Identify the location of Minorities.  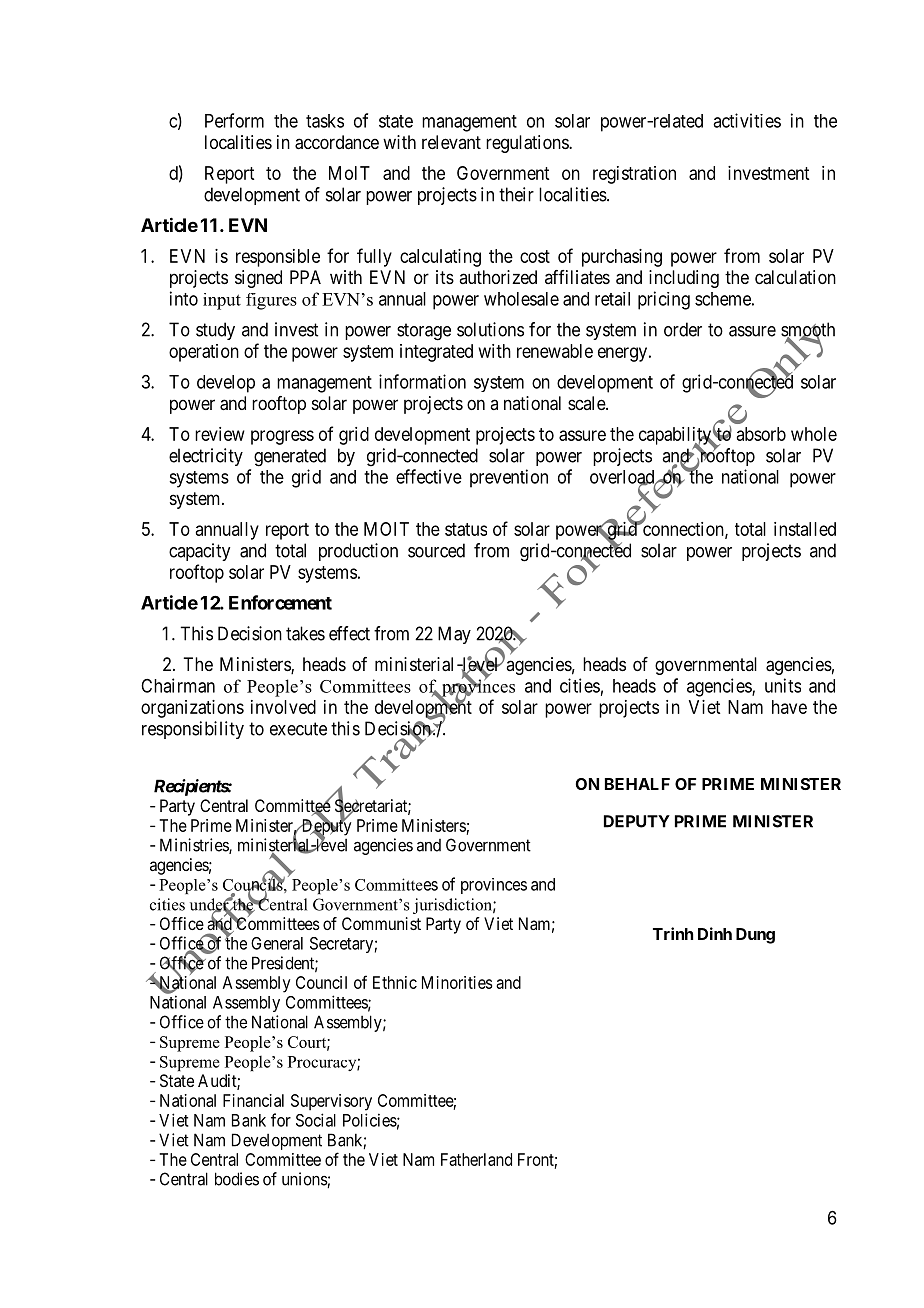
(457, 982).
